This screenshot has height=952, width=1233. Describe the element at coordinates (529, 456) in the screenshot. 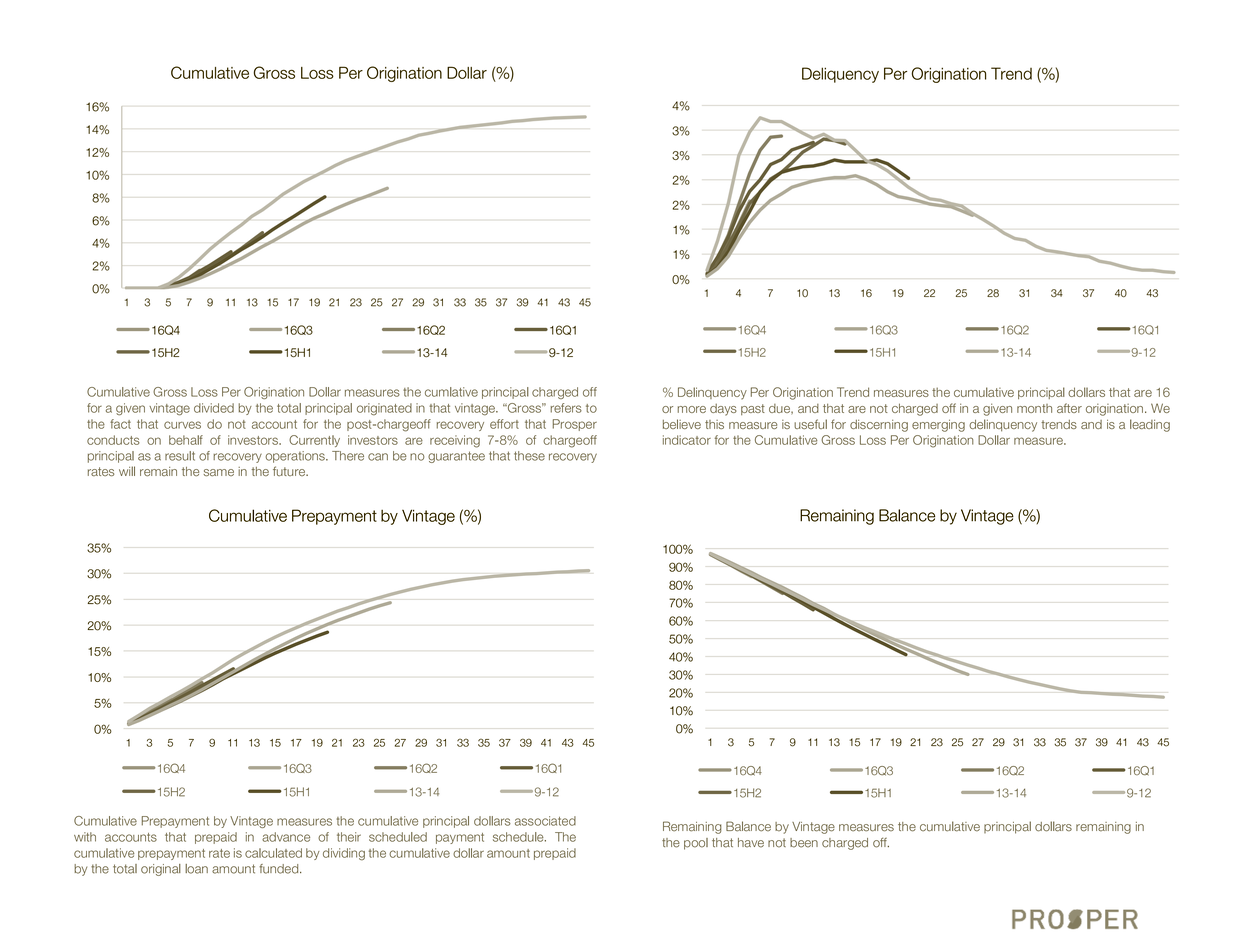

I see `these` at that location.
